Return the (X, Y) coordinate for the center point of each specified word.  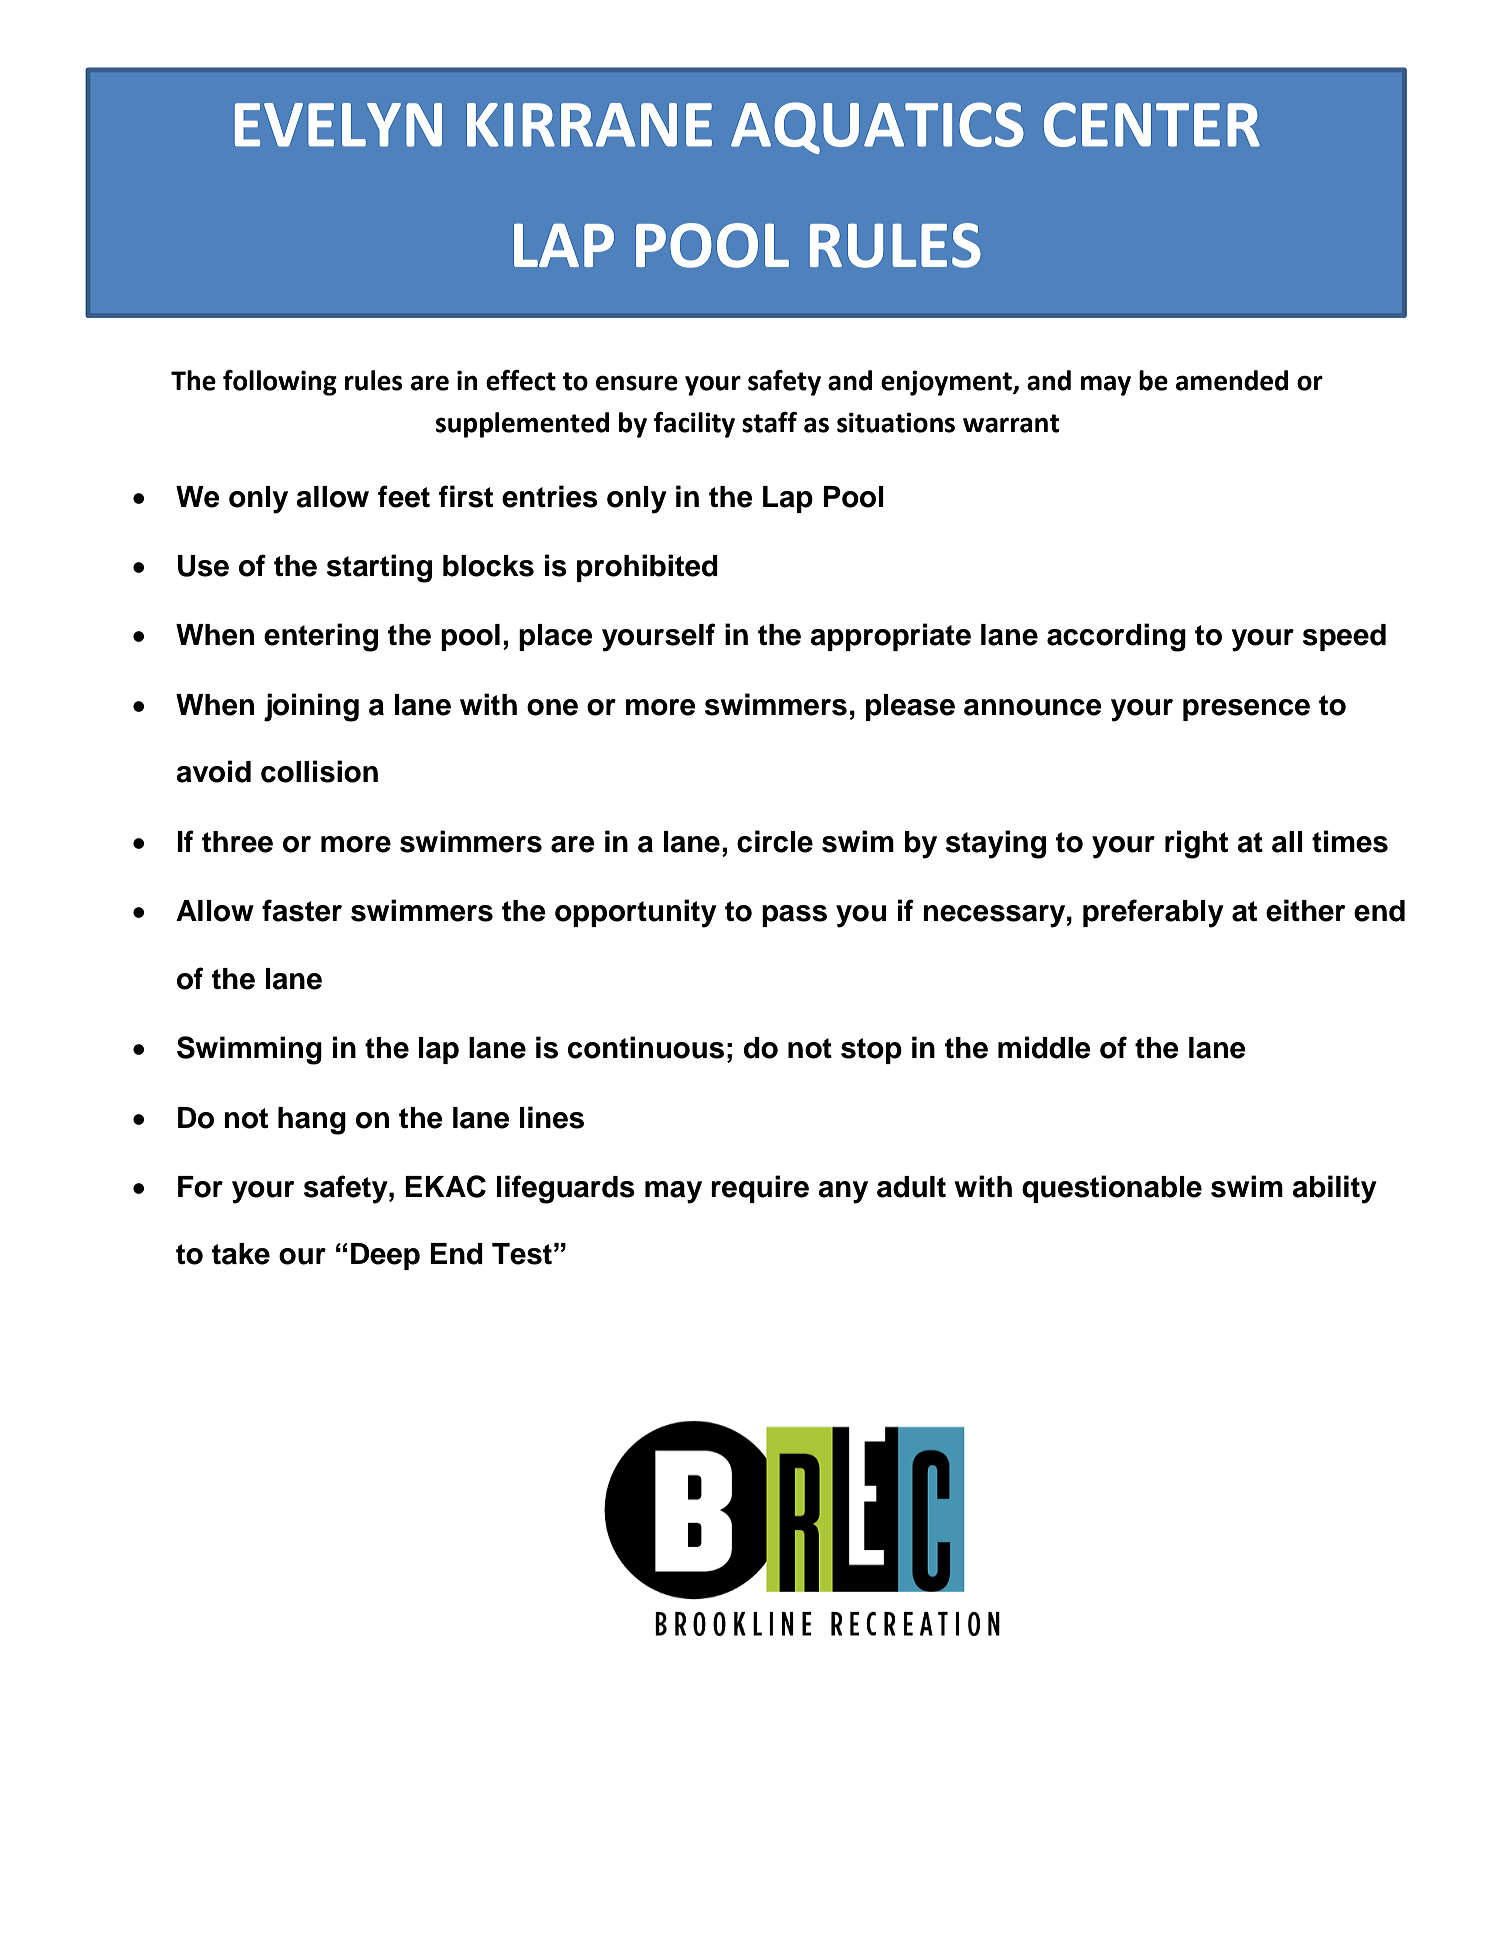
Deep (385, 1256)
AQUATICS (877, 128)
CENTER (1152, 124)
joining (311, 707)
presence (1246, 710)
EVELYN (338, 125)
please (910, 707)
